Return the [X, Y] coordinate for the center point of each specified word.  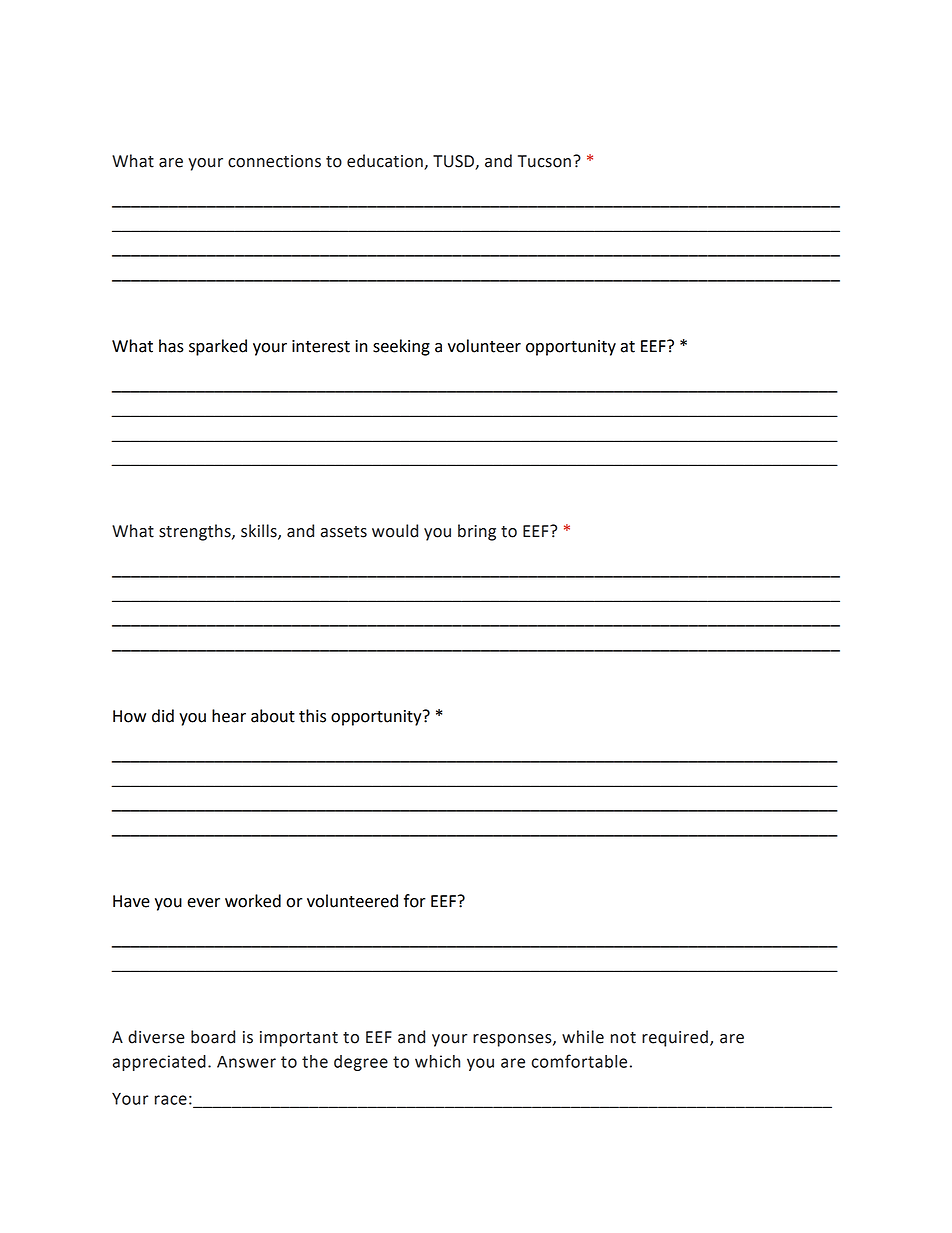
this [312, 716]
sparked [218, 347]
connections [274, 161]
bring [477, 532]
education [385, 161]
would [395, 531]
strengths [196, 532]
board [213, 1037]
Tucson [544, 161]
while [583, 1037]
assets [344, 532]
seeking [401, 347]
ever [203, 903]
